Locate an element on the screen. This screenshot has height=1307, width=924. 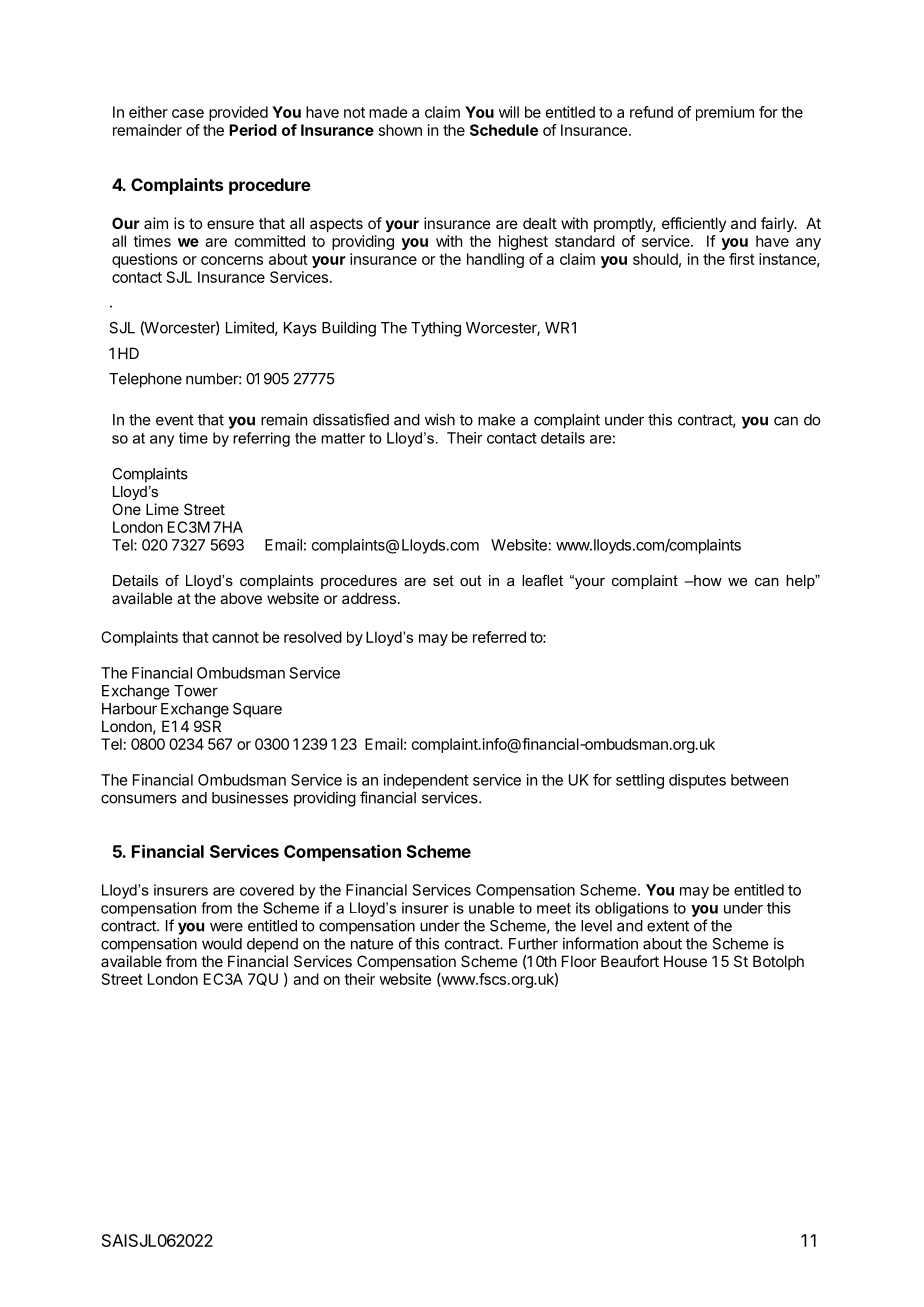
unable is located at coordinates (491, 908).
